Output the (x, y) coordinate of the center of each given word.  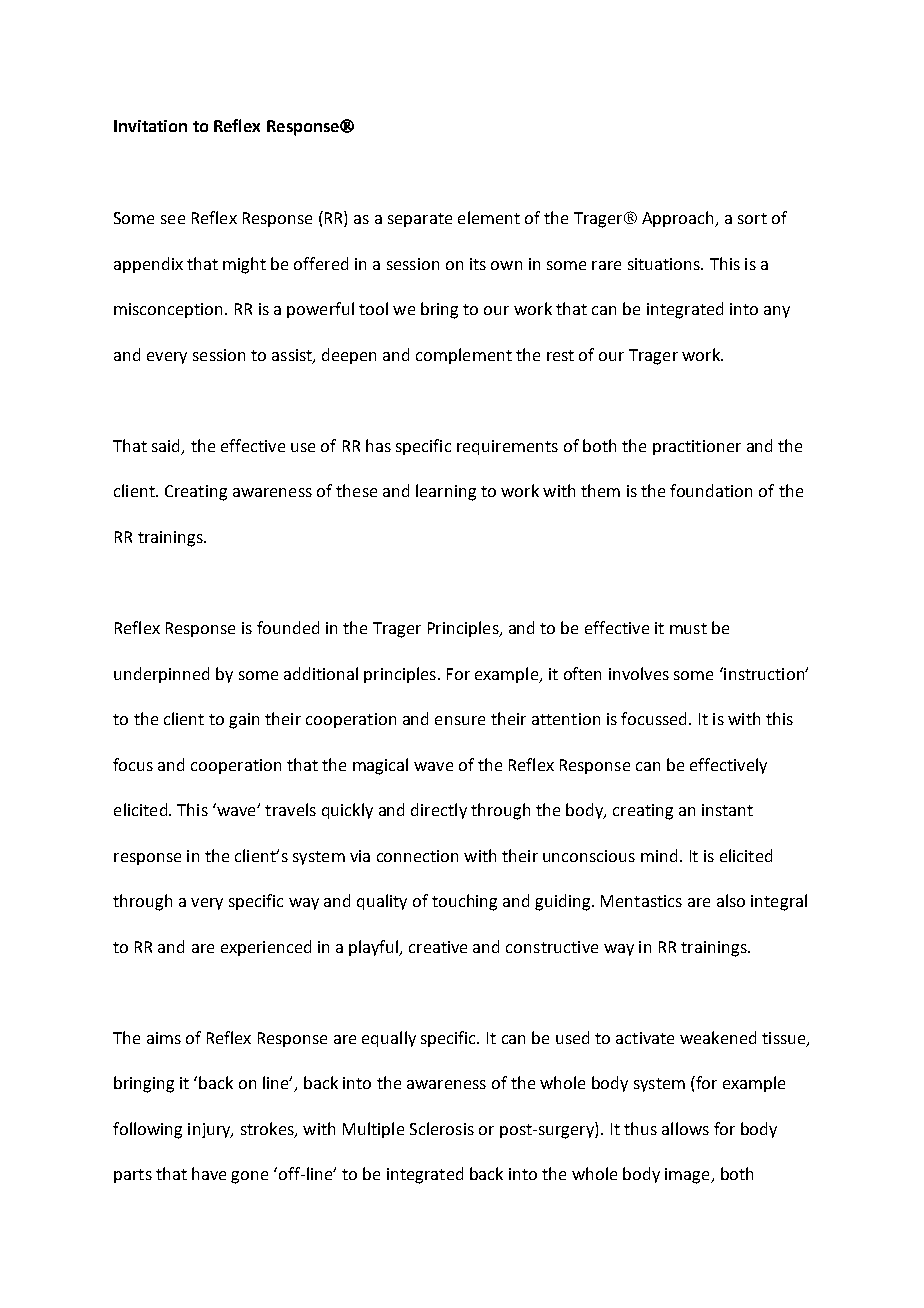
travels (290, 809)
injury (210, 1130)
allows (685, 1128)
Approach (679, 219)
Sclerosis (442, 1128)
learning (446, 492)
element (489, 217)
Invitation (150, 126)
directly (439, 811)
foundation (711, 490)
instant (727, 810)
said (167, 447)
